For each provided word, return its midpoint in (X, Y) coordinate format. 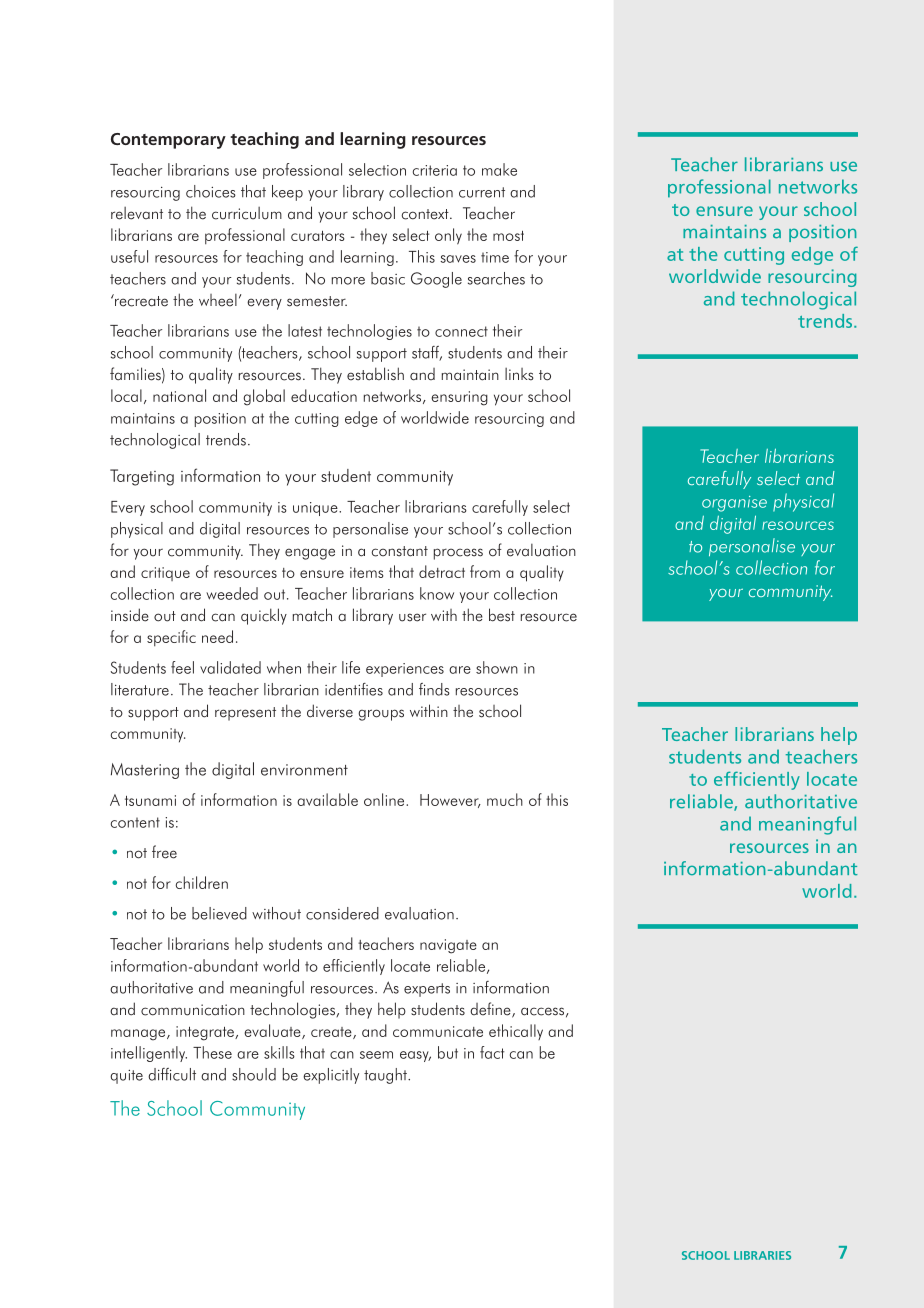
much (505, 799)
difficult (172, 1074)
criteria (435, 170)
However (450, 801)
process (458, 554)
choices (211, 191)
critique (165, 574)
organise (734, 504)
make (499, 169)
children (202, 882)
